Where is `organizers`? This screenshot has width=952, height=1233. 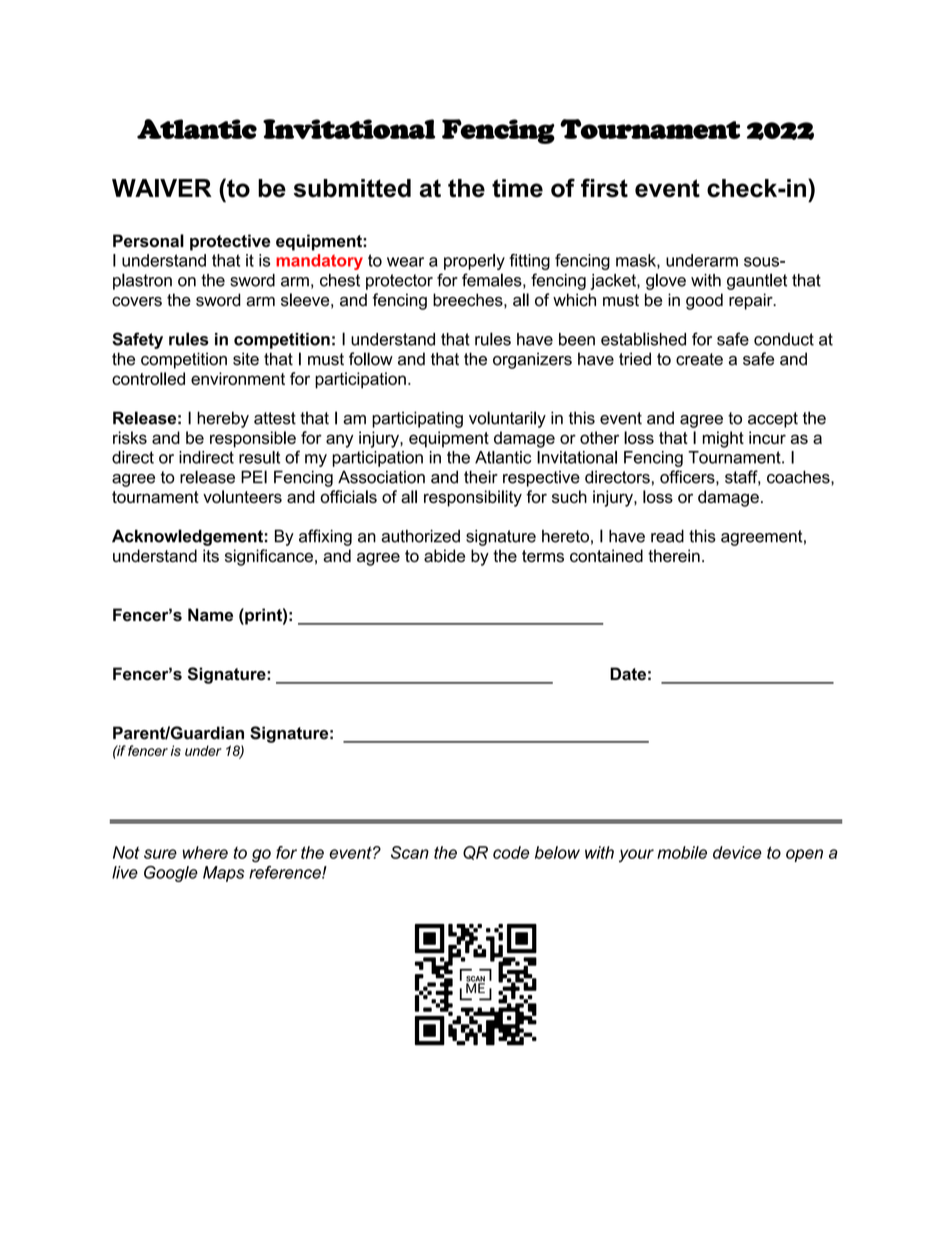
organizers is located at coordinates (532, 360).
